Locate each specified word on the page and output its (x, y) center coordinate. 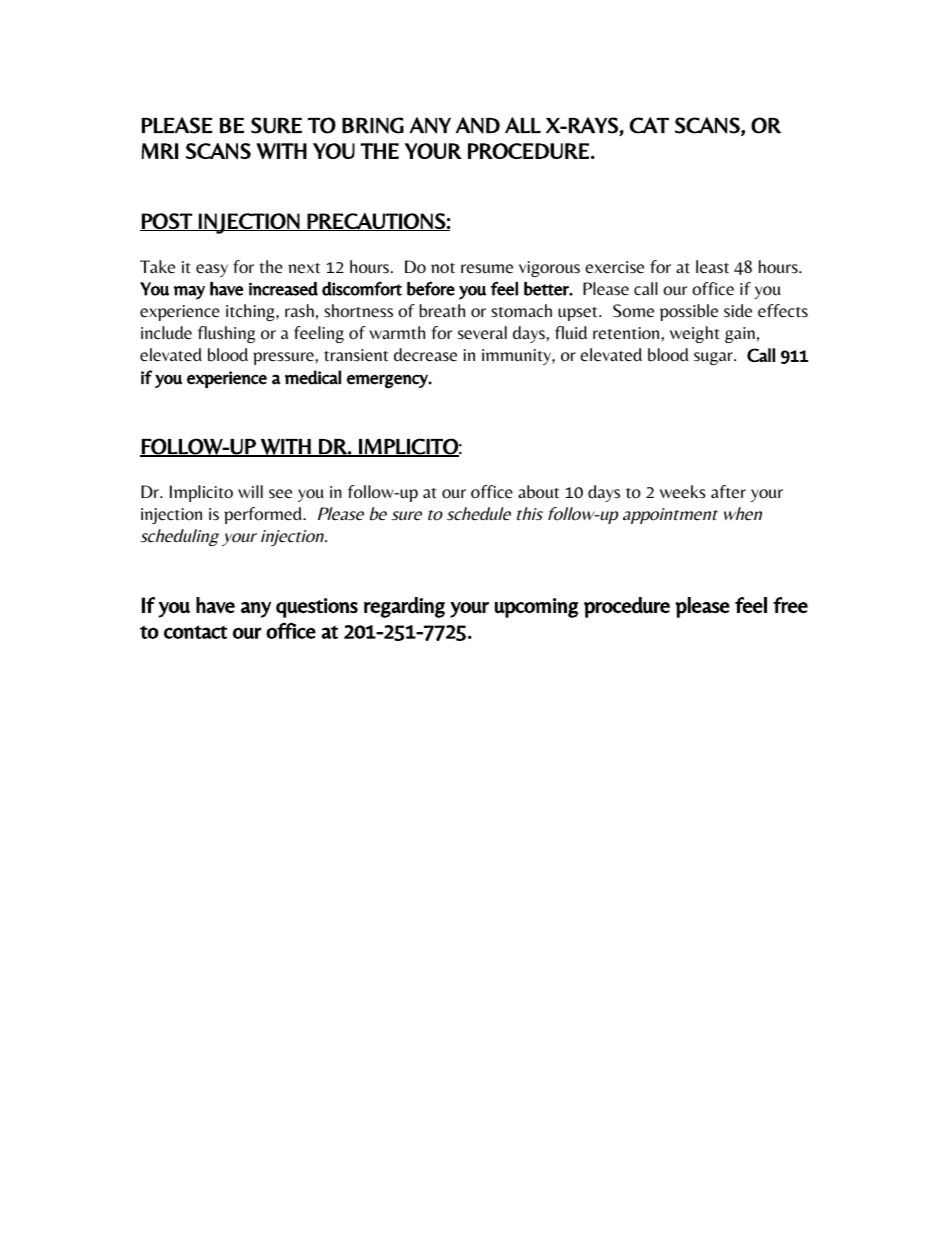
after (728, 492)
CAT (649, 125)
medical (313, 377)
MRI (160, 151)
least (712, 267)
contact (195, 632)
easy (212, 270)
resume (487, 269)
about (538, 492)
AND (478, 125)
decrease (425, 355)
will (250, 491)
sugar (714, 358)
